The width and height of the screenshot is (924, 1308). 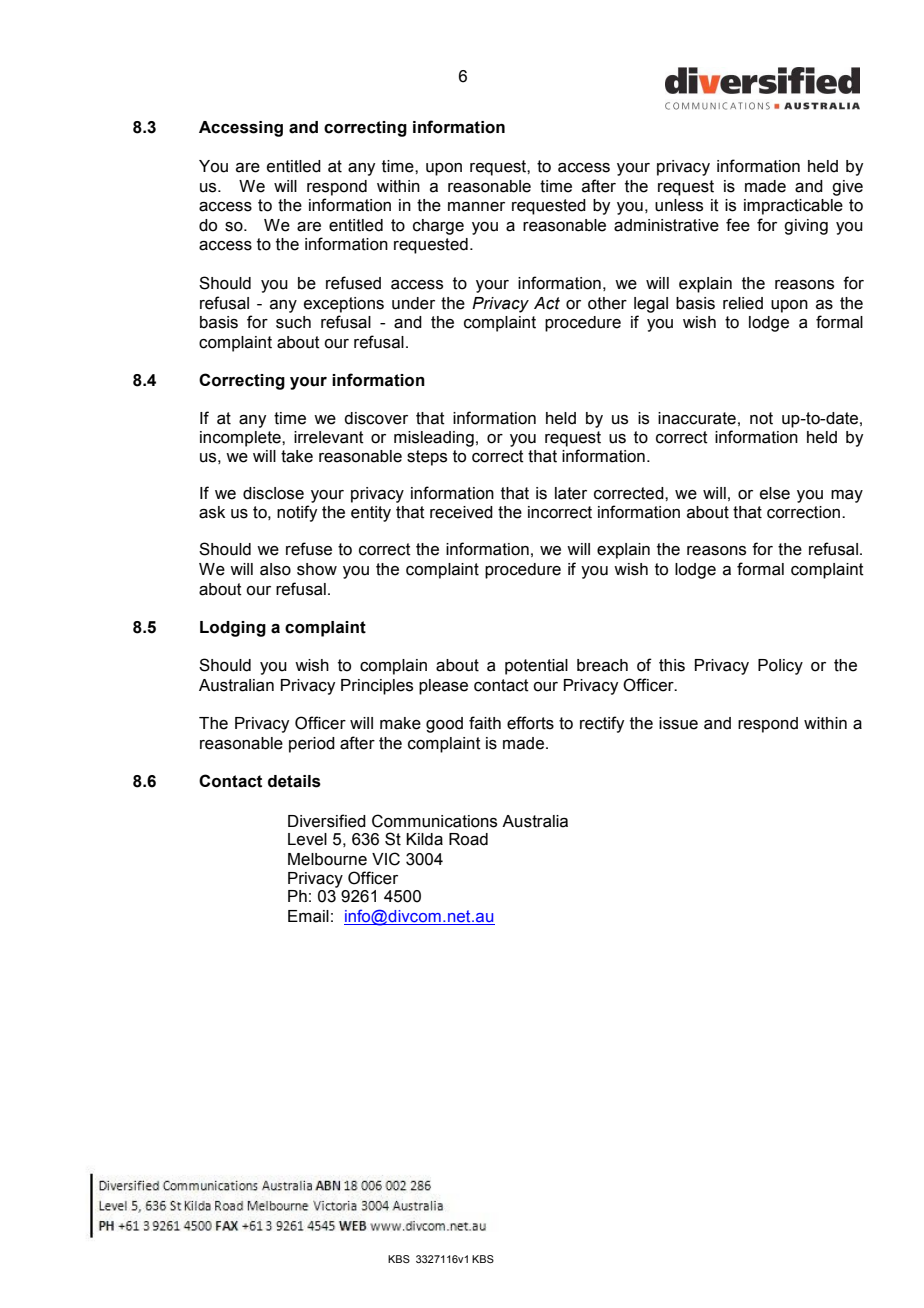 What do you see at coordinates (780, 667) in the screenshot?
I see `Policy` at bounding box center [780, 667].
